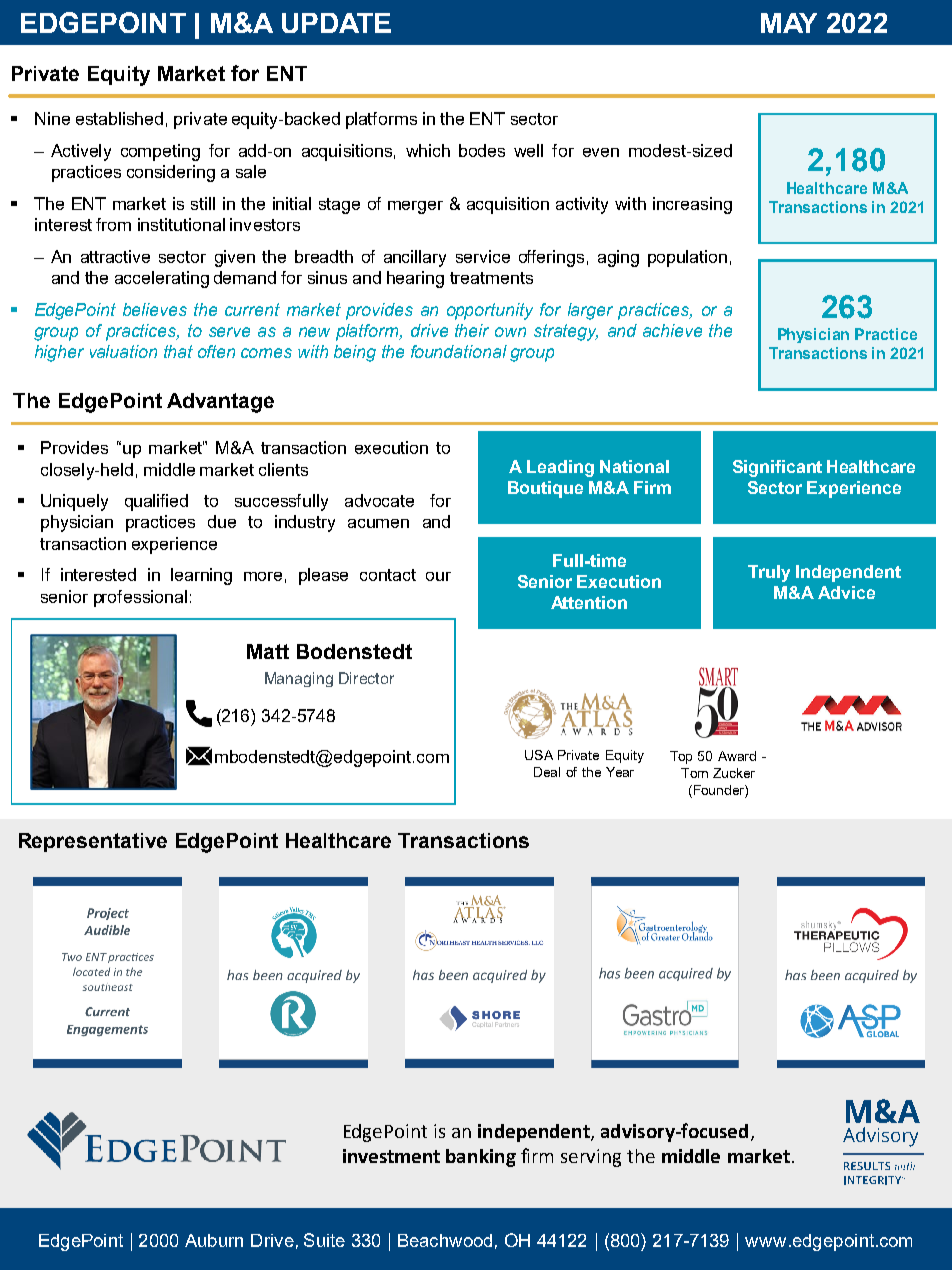 The image size is (952, 1270). What do you see at coordinates (481, 1158) in the document?
I see `banking` at bounding box center [481, 1158].
